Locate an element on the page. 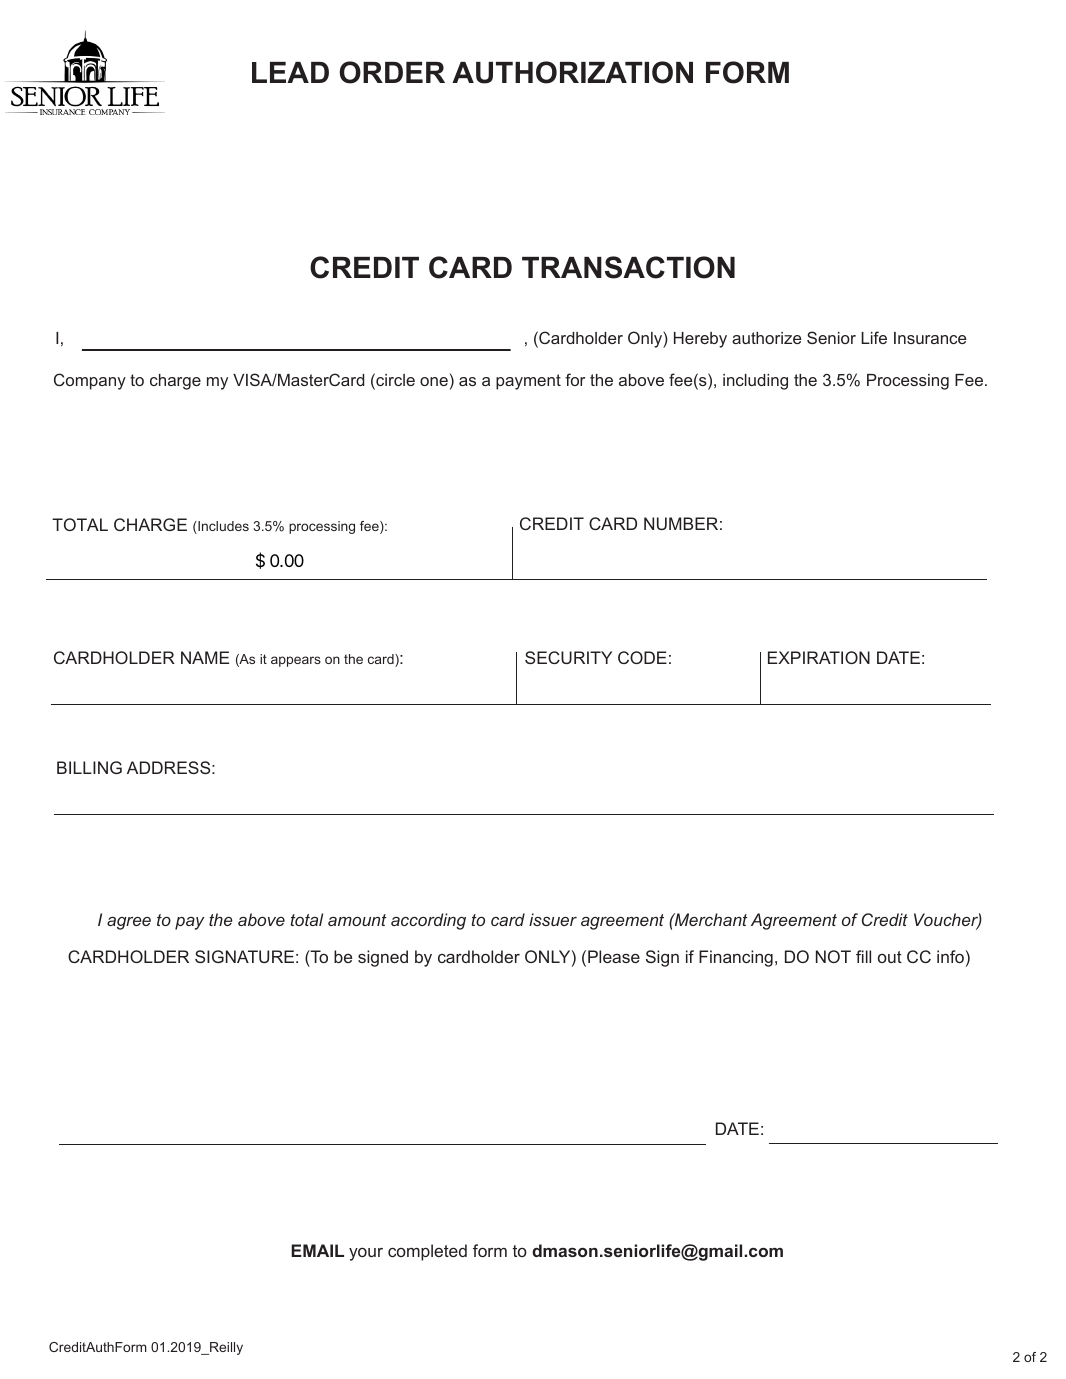  payment is located at coordinates (528, 382).
